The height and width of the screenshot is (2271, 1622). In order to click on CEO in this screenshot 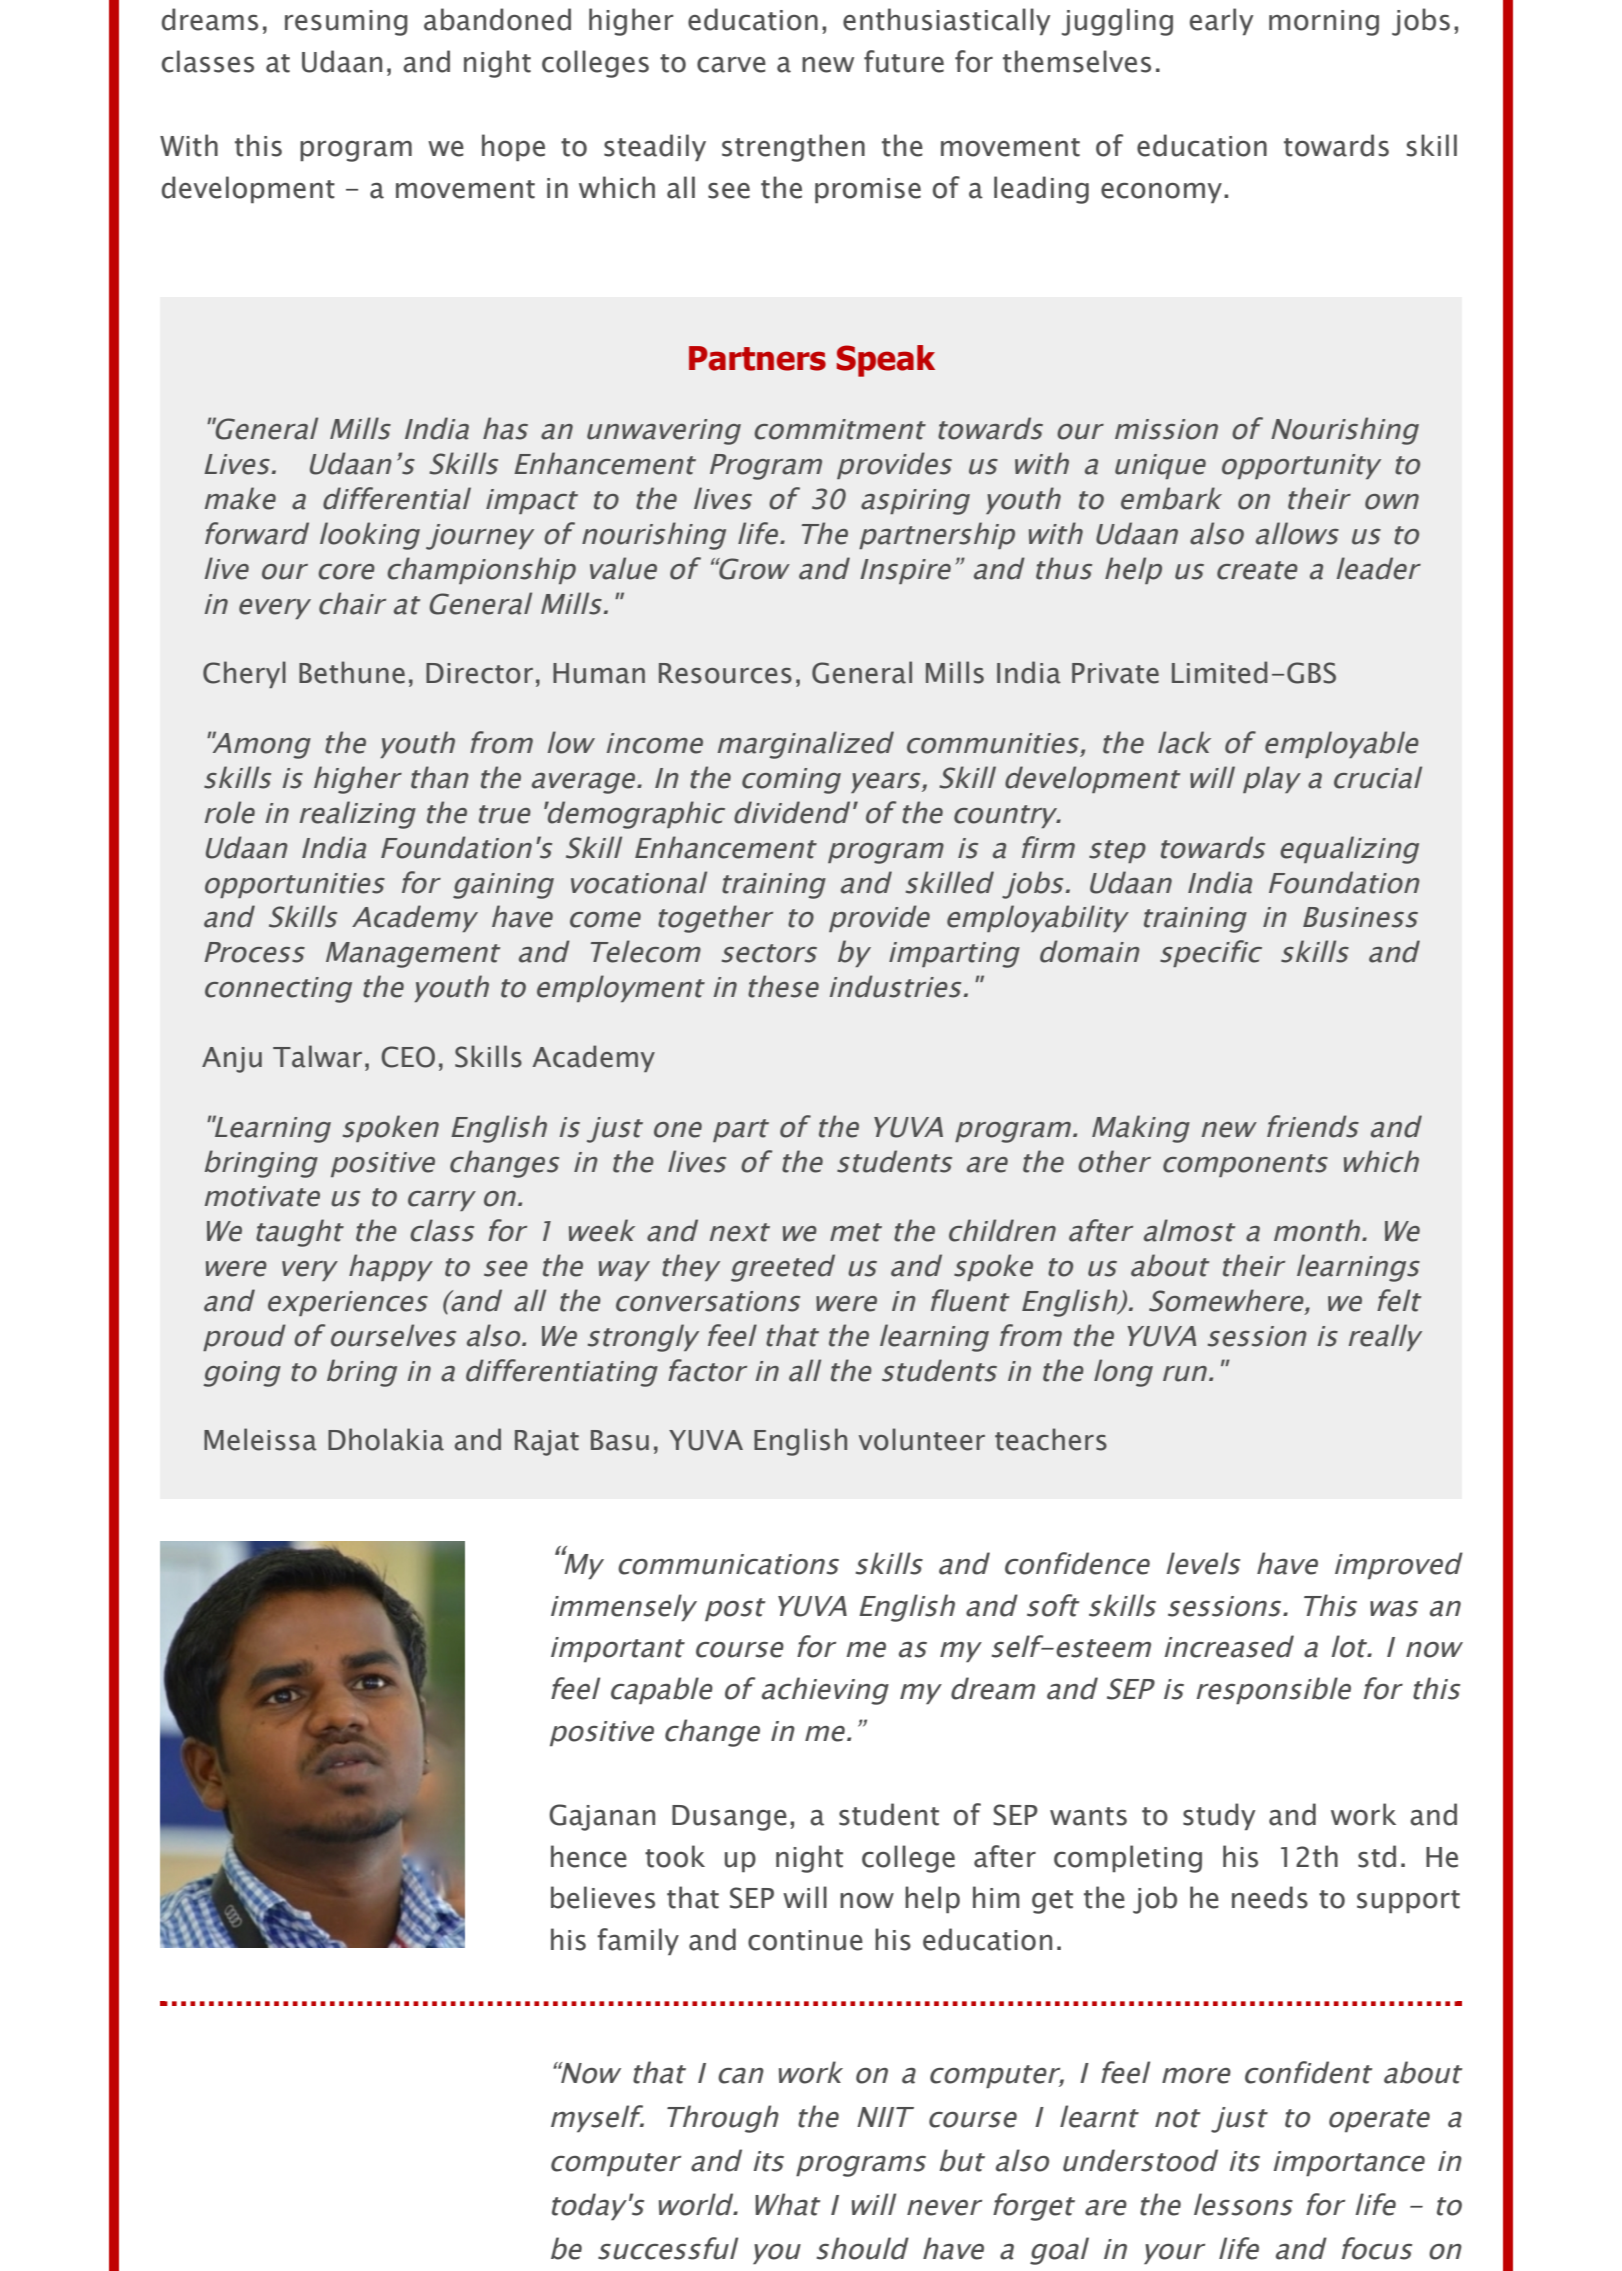, I will do `click(408, 1057)`.
